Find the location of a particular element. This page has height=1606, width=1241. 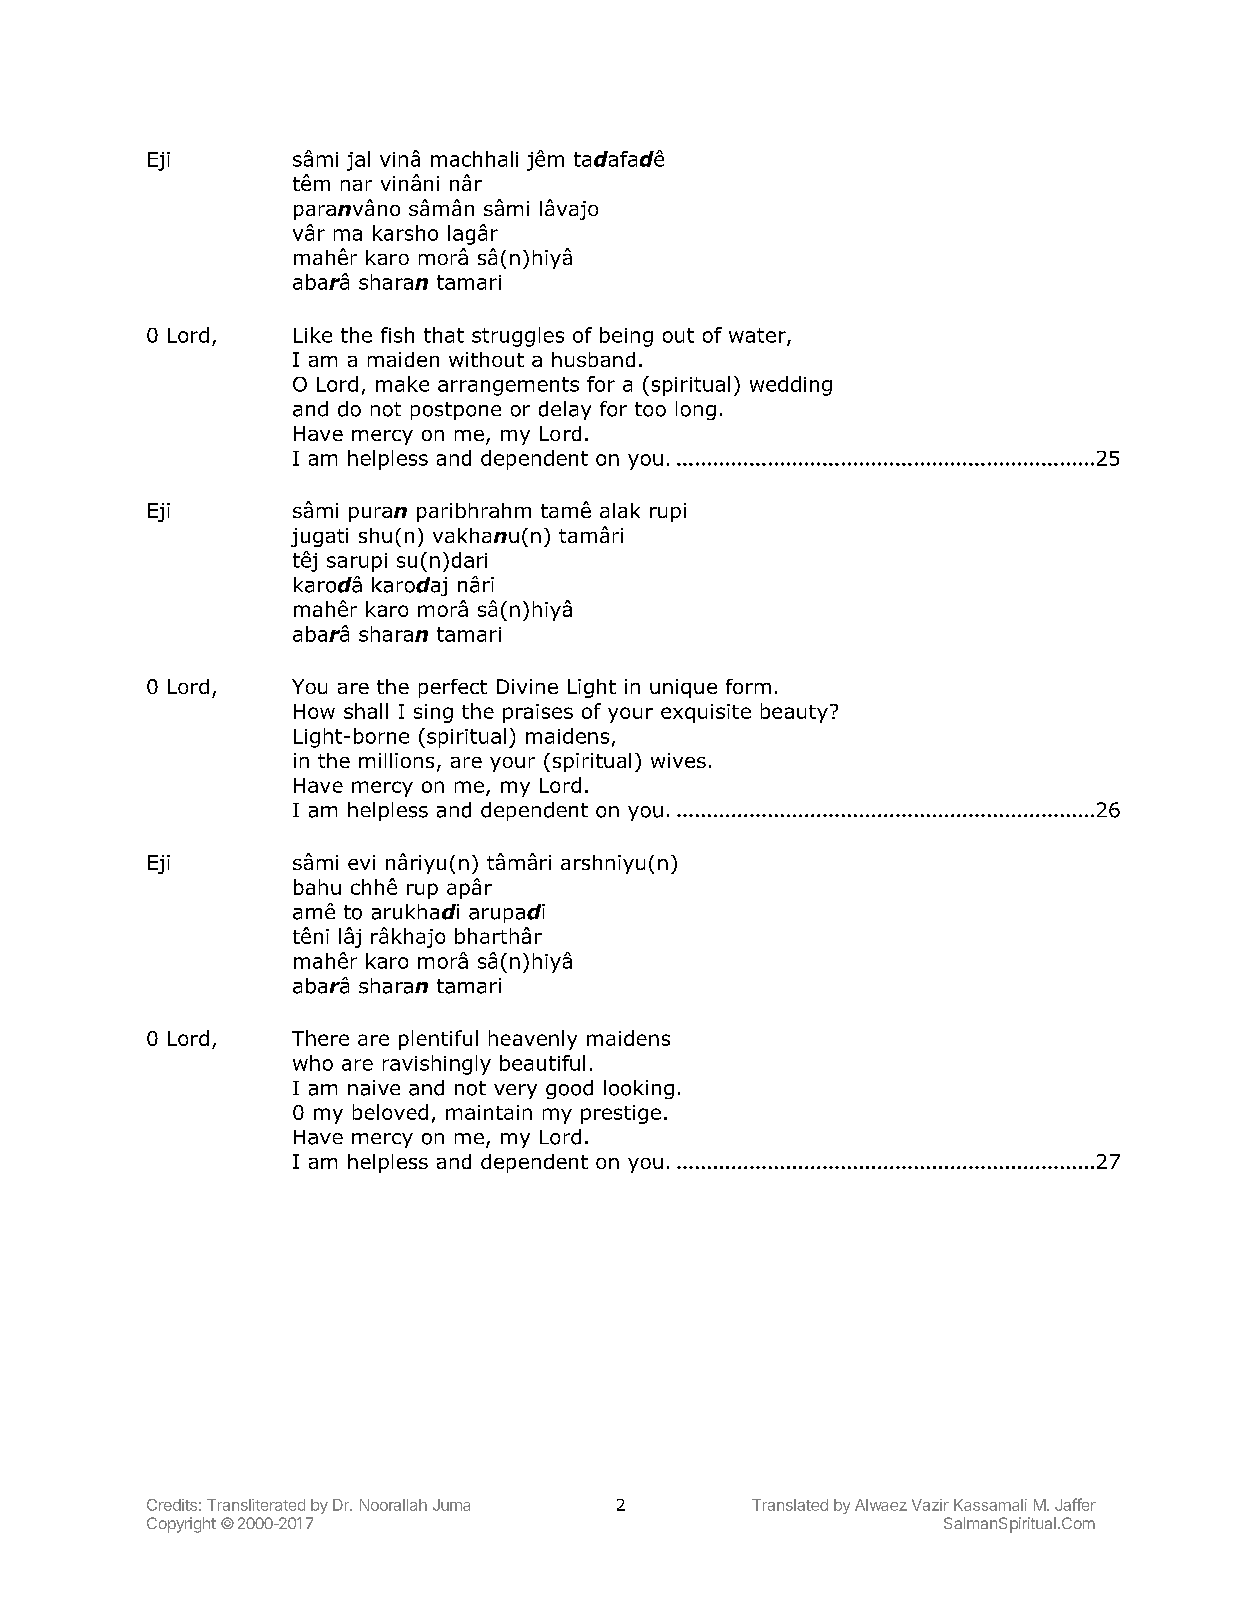

beloved is located at coordinates (390, 1112).
